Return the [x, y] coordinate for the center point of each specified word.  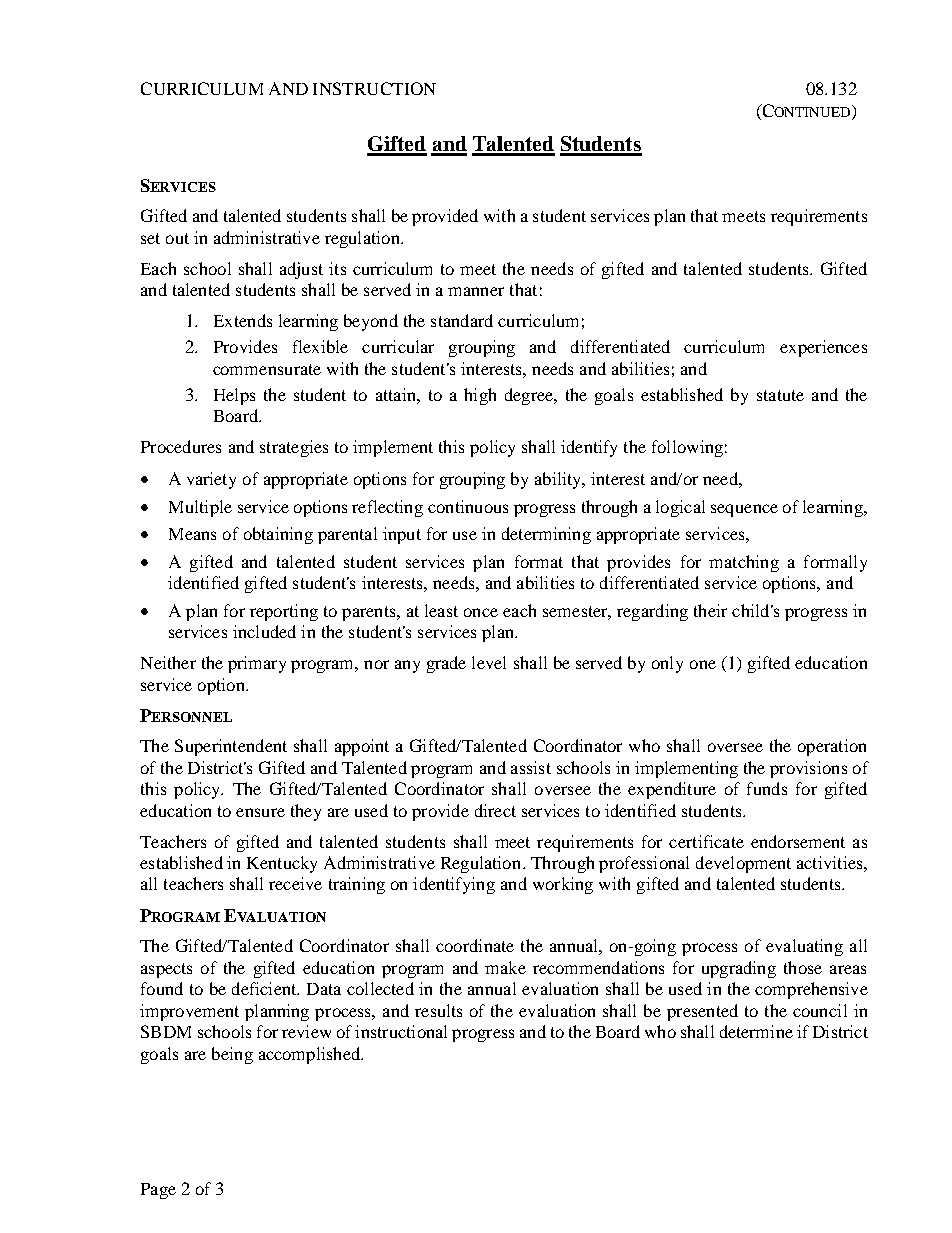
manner [476, 291]
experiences [823, 348]
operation [832, 747]
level [489, 662]
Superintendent [231, 747]
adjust [301, 270]
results [438, 1010]
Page [158, 1191]
